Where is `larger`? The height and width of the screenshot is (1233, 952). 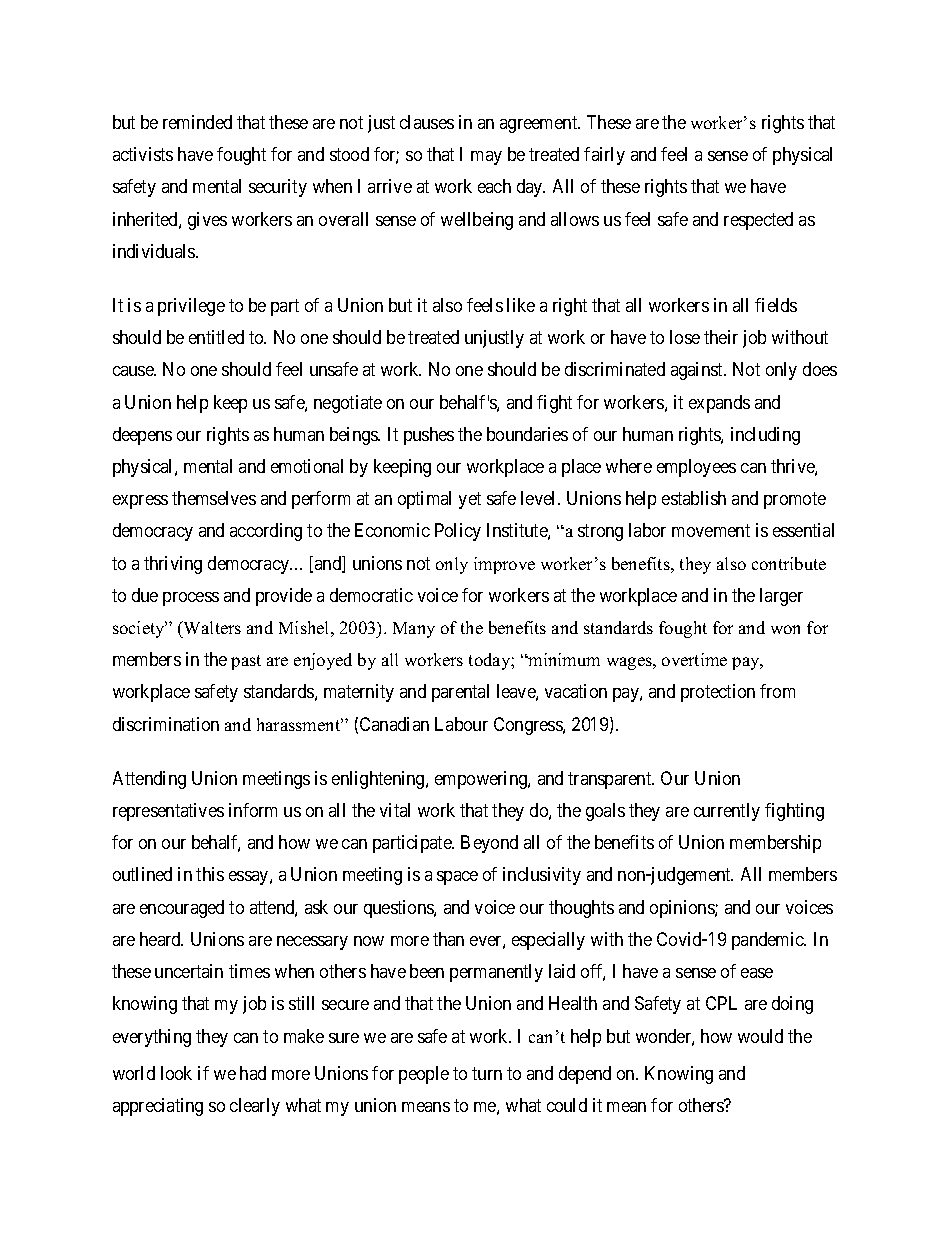 larger is located at coordinates (781, 597).
